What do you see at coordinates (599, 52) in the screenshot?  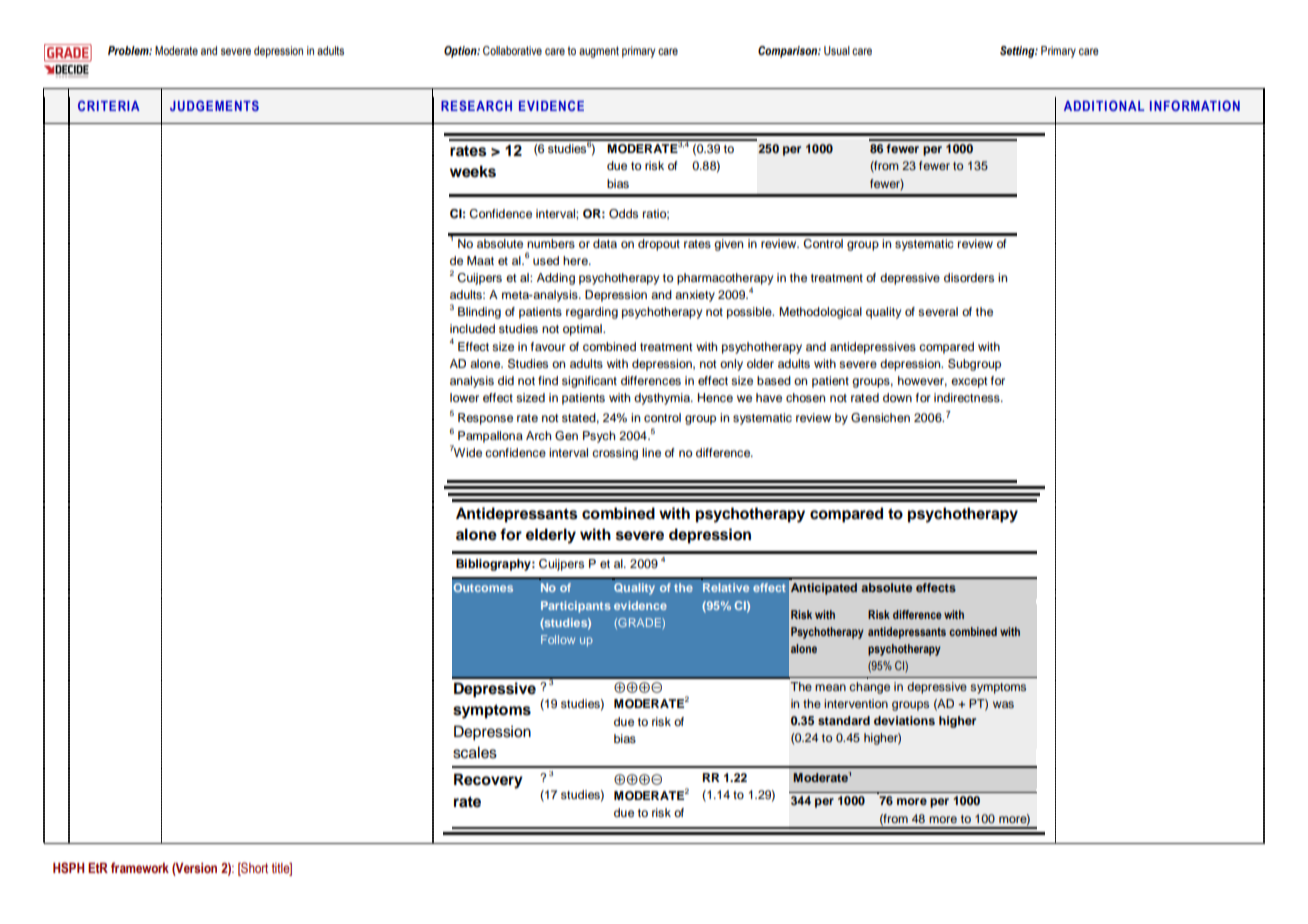 I see `augment` at bounding box center [599, 52].
